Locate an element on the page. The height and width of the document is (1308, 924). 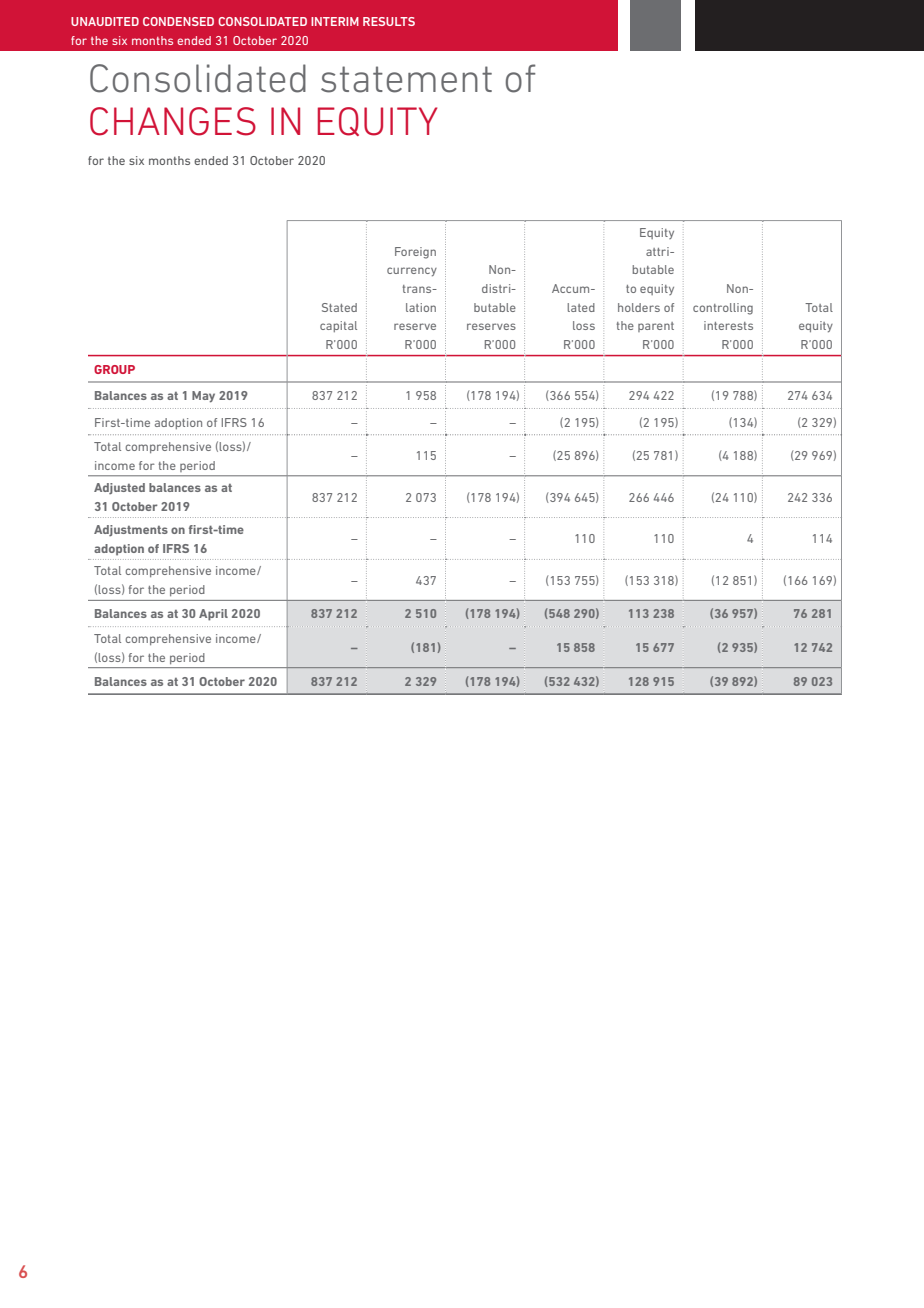
April is located at coordinates (213, 615).
